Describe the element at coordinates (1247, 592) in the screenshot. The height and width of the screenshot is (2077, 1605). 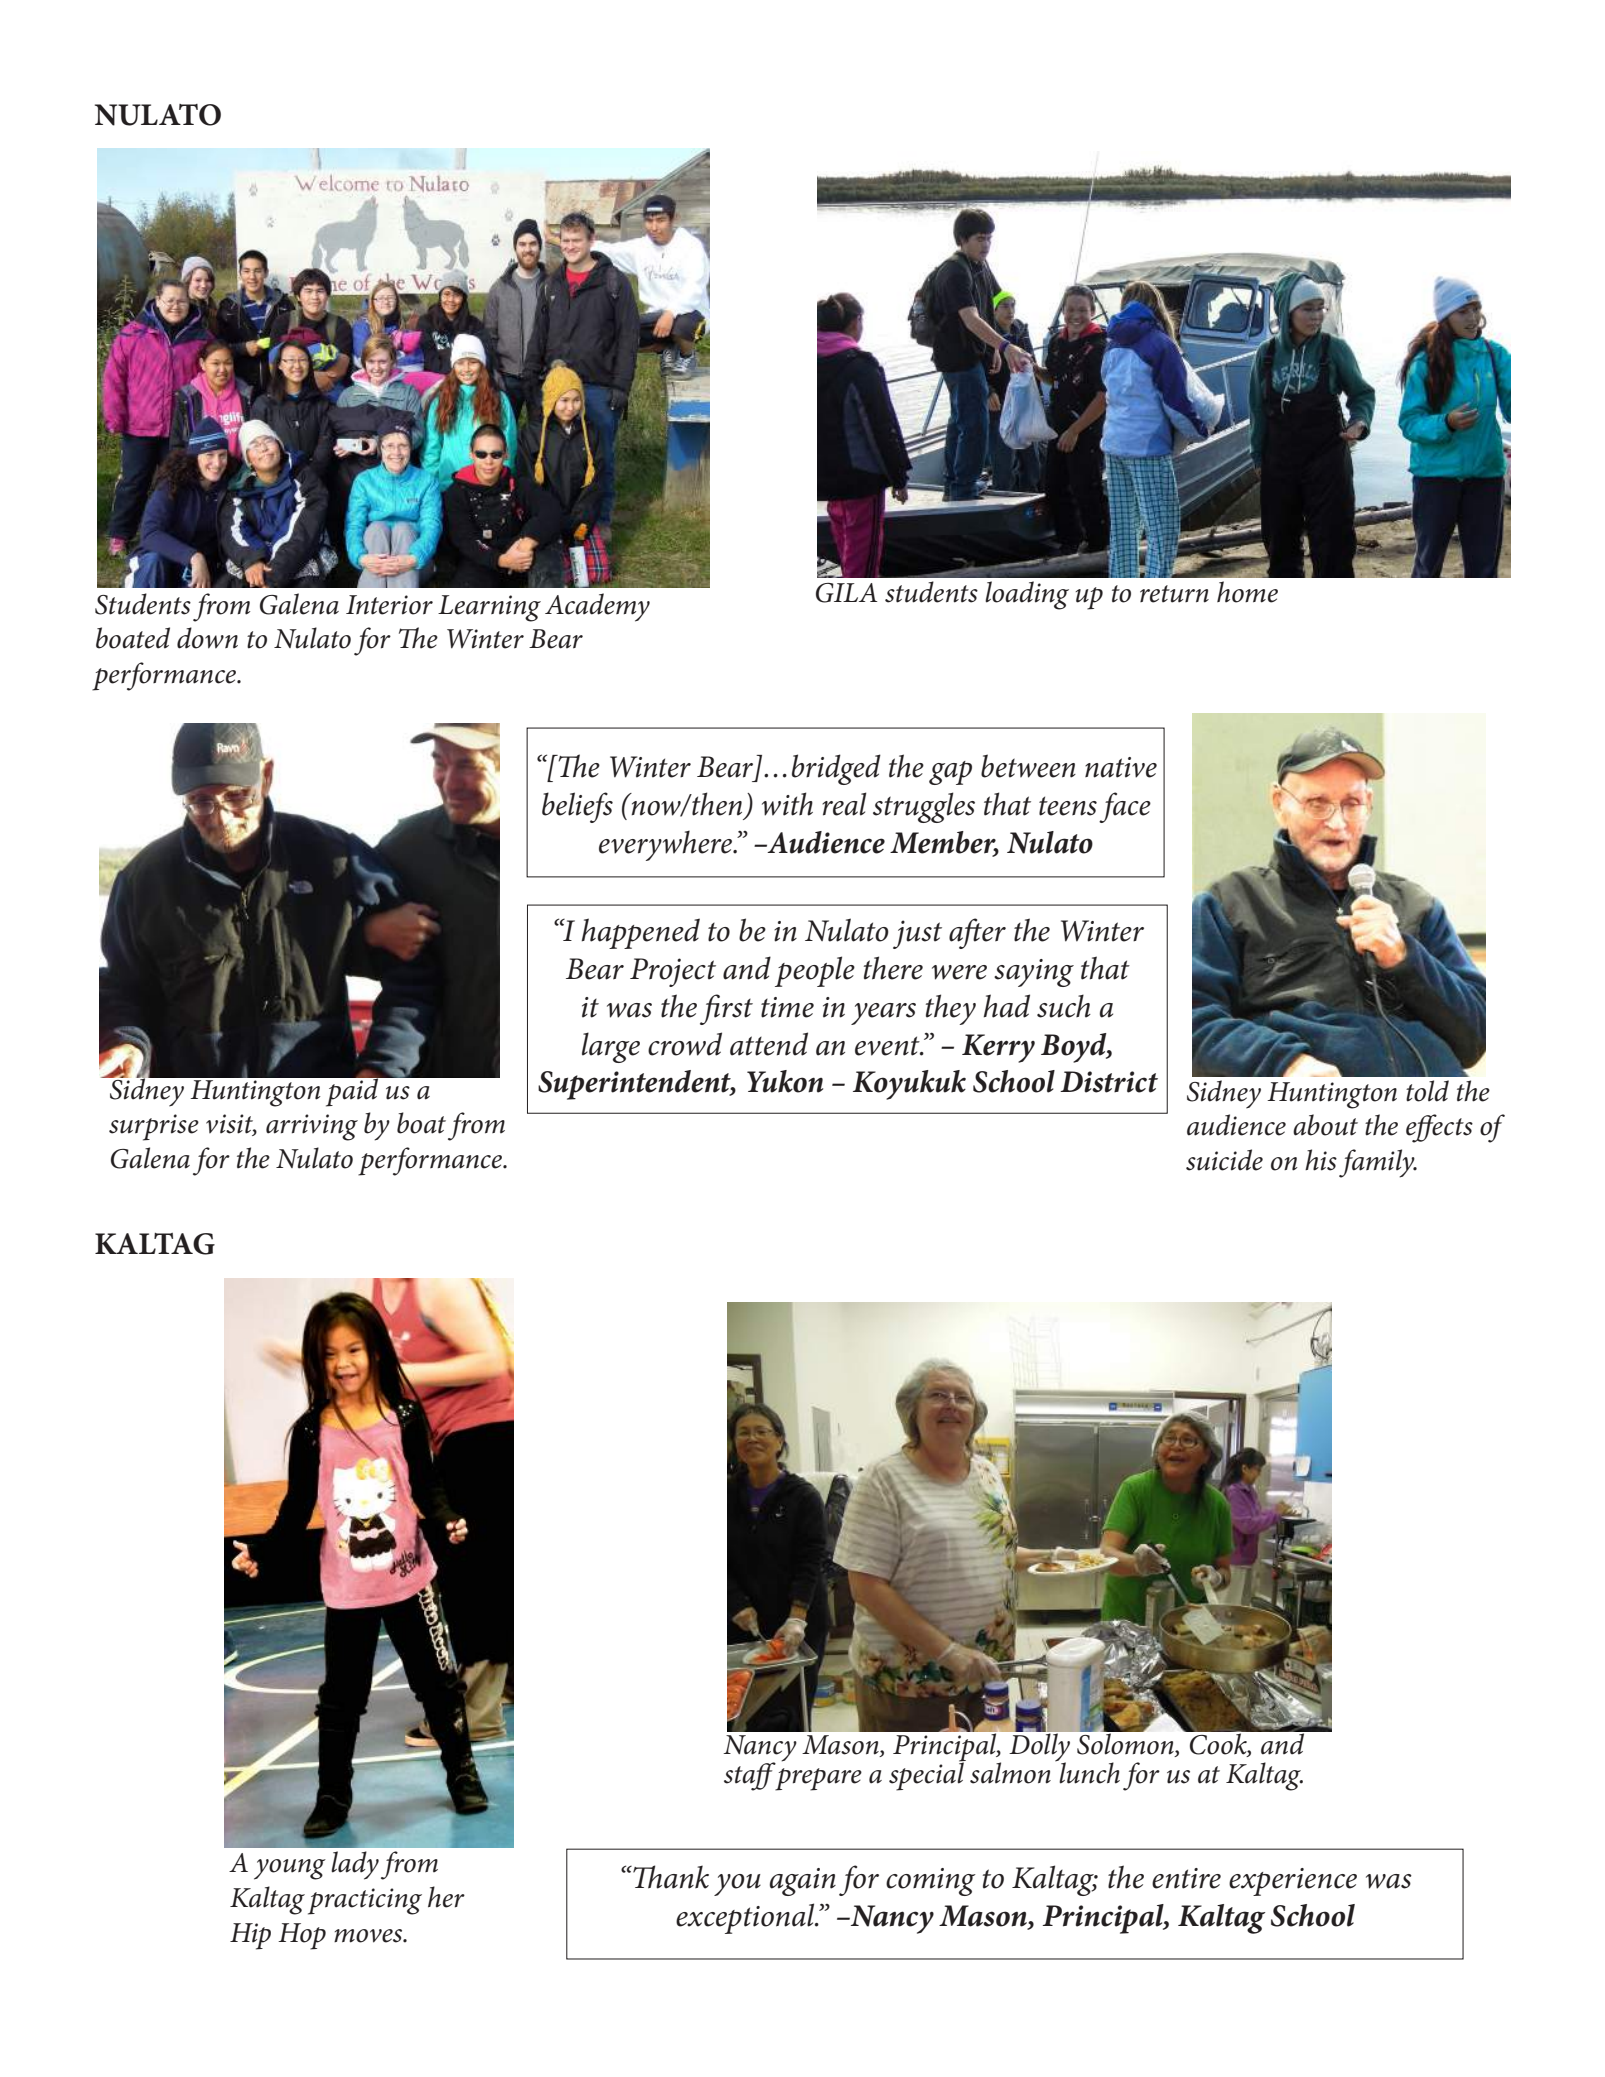
I see `home` at that location.
